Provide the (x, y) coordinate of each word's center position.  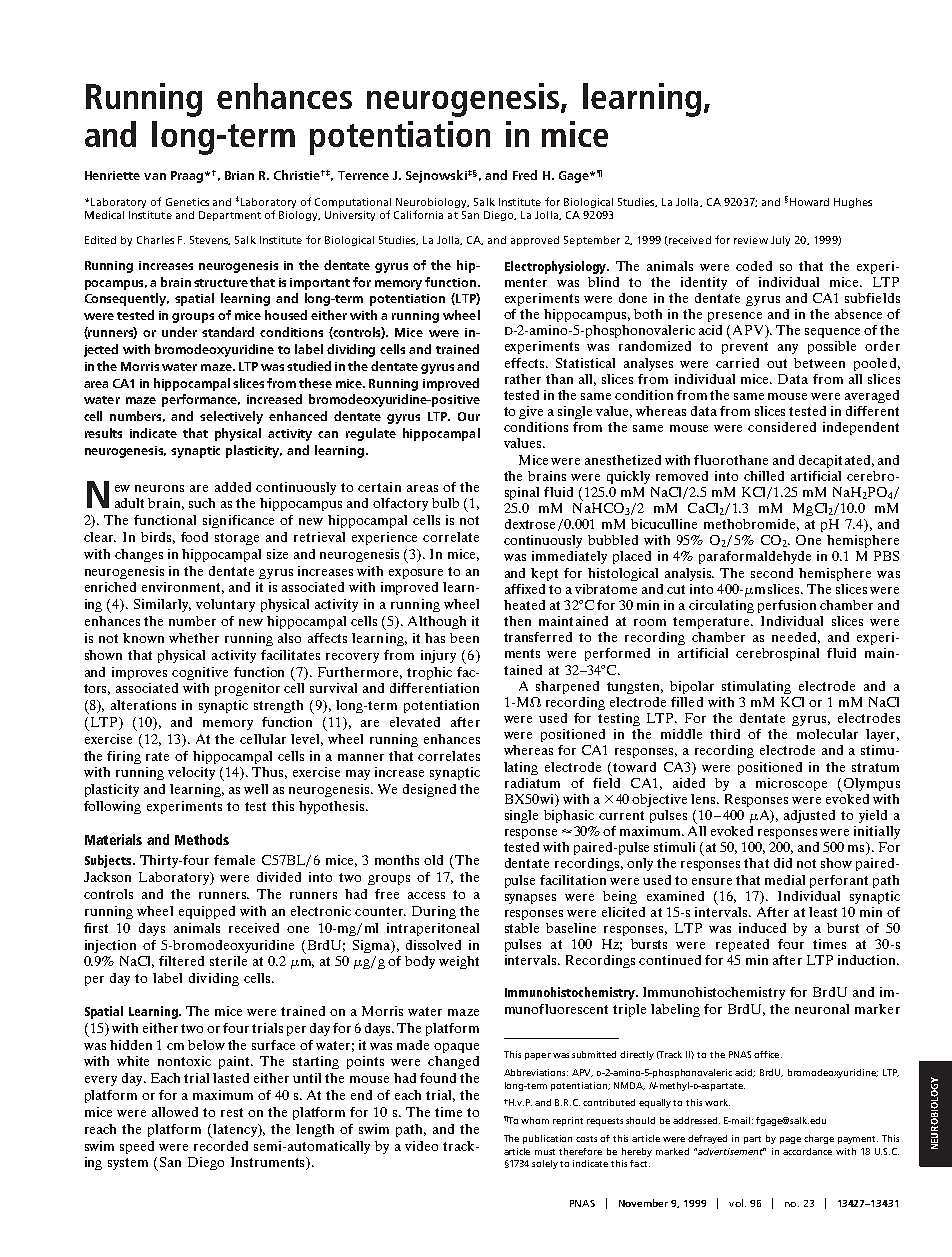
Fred (525, 175)
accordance (807, 1151)
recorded (221, 1146)
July (780, 241)
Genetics (187, 202)
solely (545, 1164)
